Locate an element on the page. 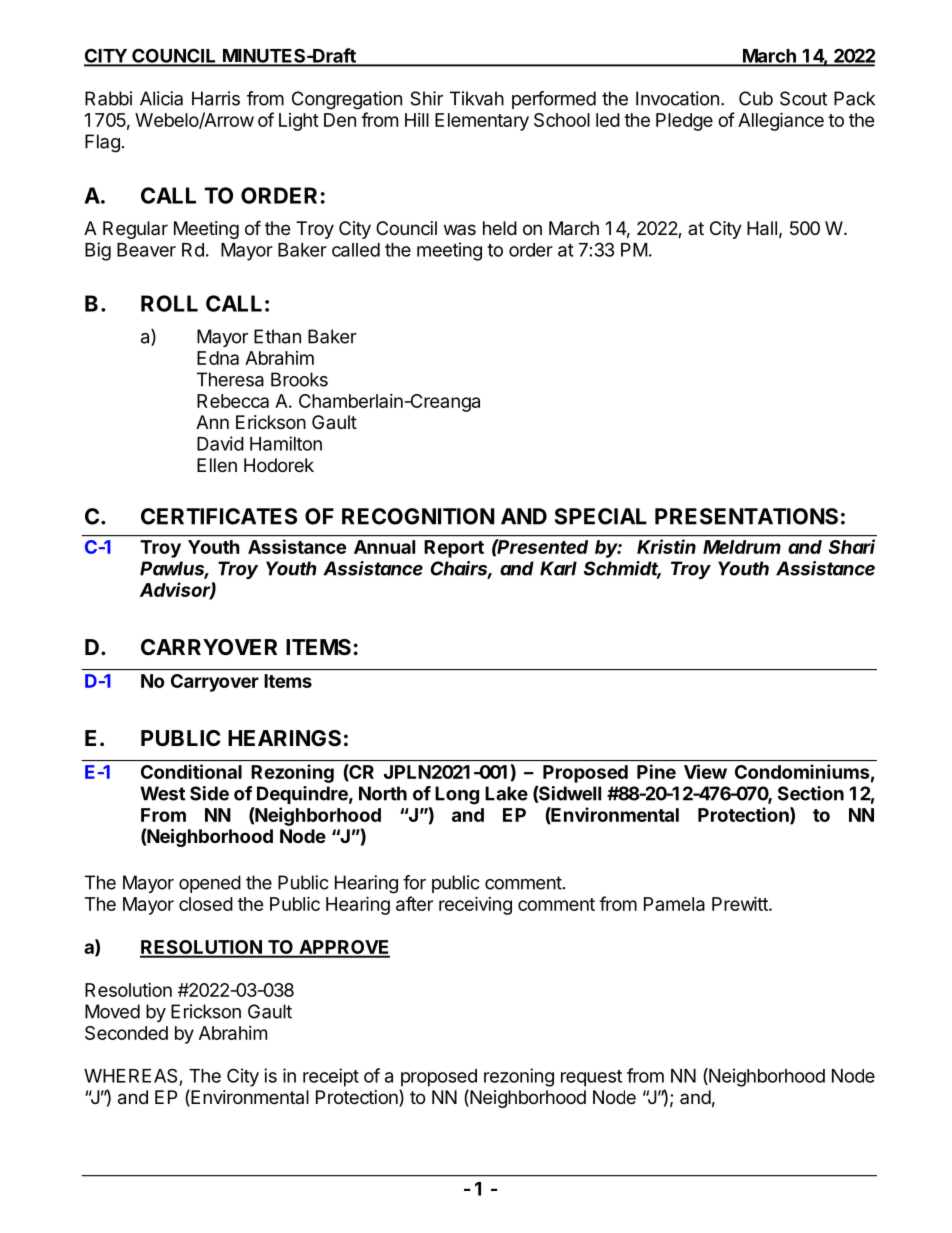 The width and height of the page is (952, 1233). Conditional is located at coordinates (191, 771).
